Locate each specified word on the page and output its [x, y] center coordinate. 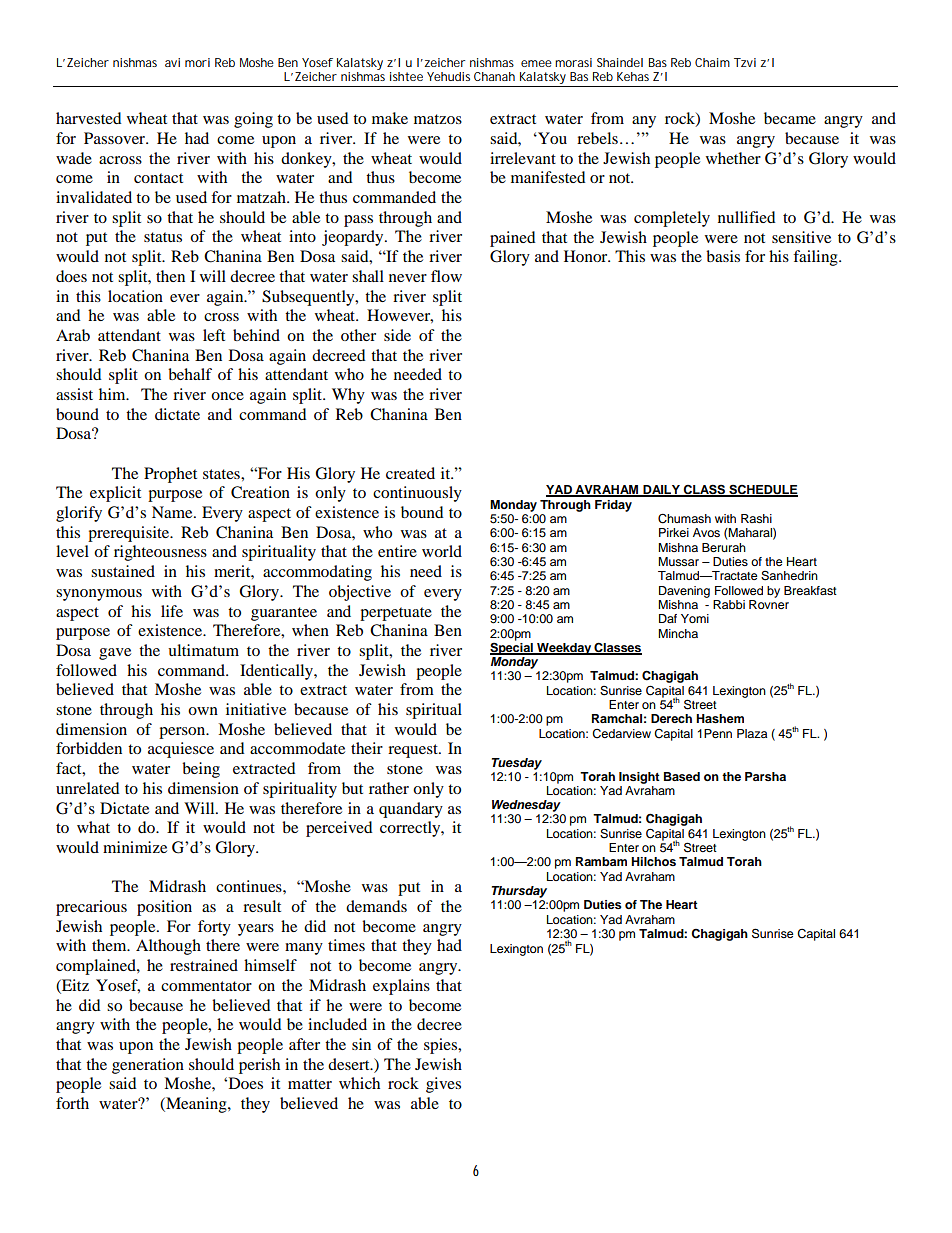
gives [443, 1085]
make [390, 118]
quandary [411, 810]
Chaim [712, 62]
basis [723, 256]
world [442, 551]
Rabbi [729, 604]
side [397, 335]
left [214, 335]
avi [172, 62]
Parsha [765, 776]
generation [148, 1066]
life [172, 611]
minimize [135, 847]
